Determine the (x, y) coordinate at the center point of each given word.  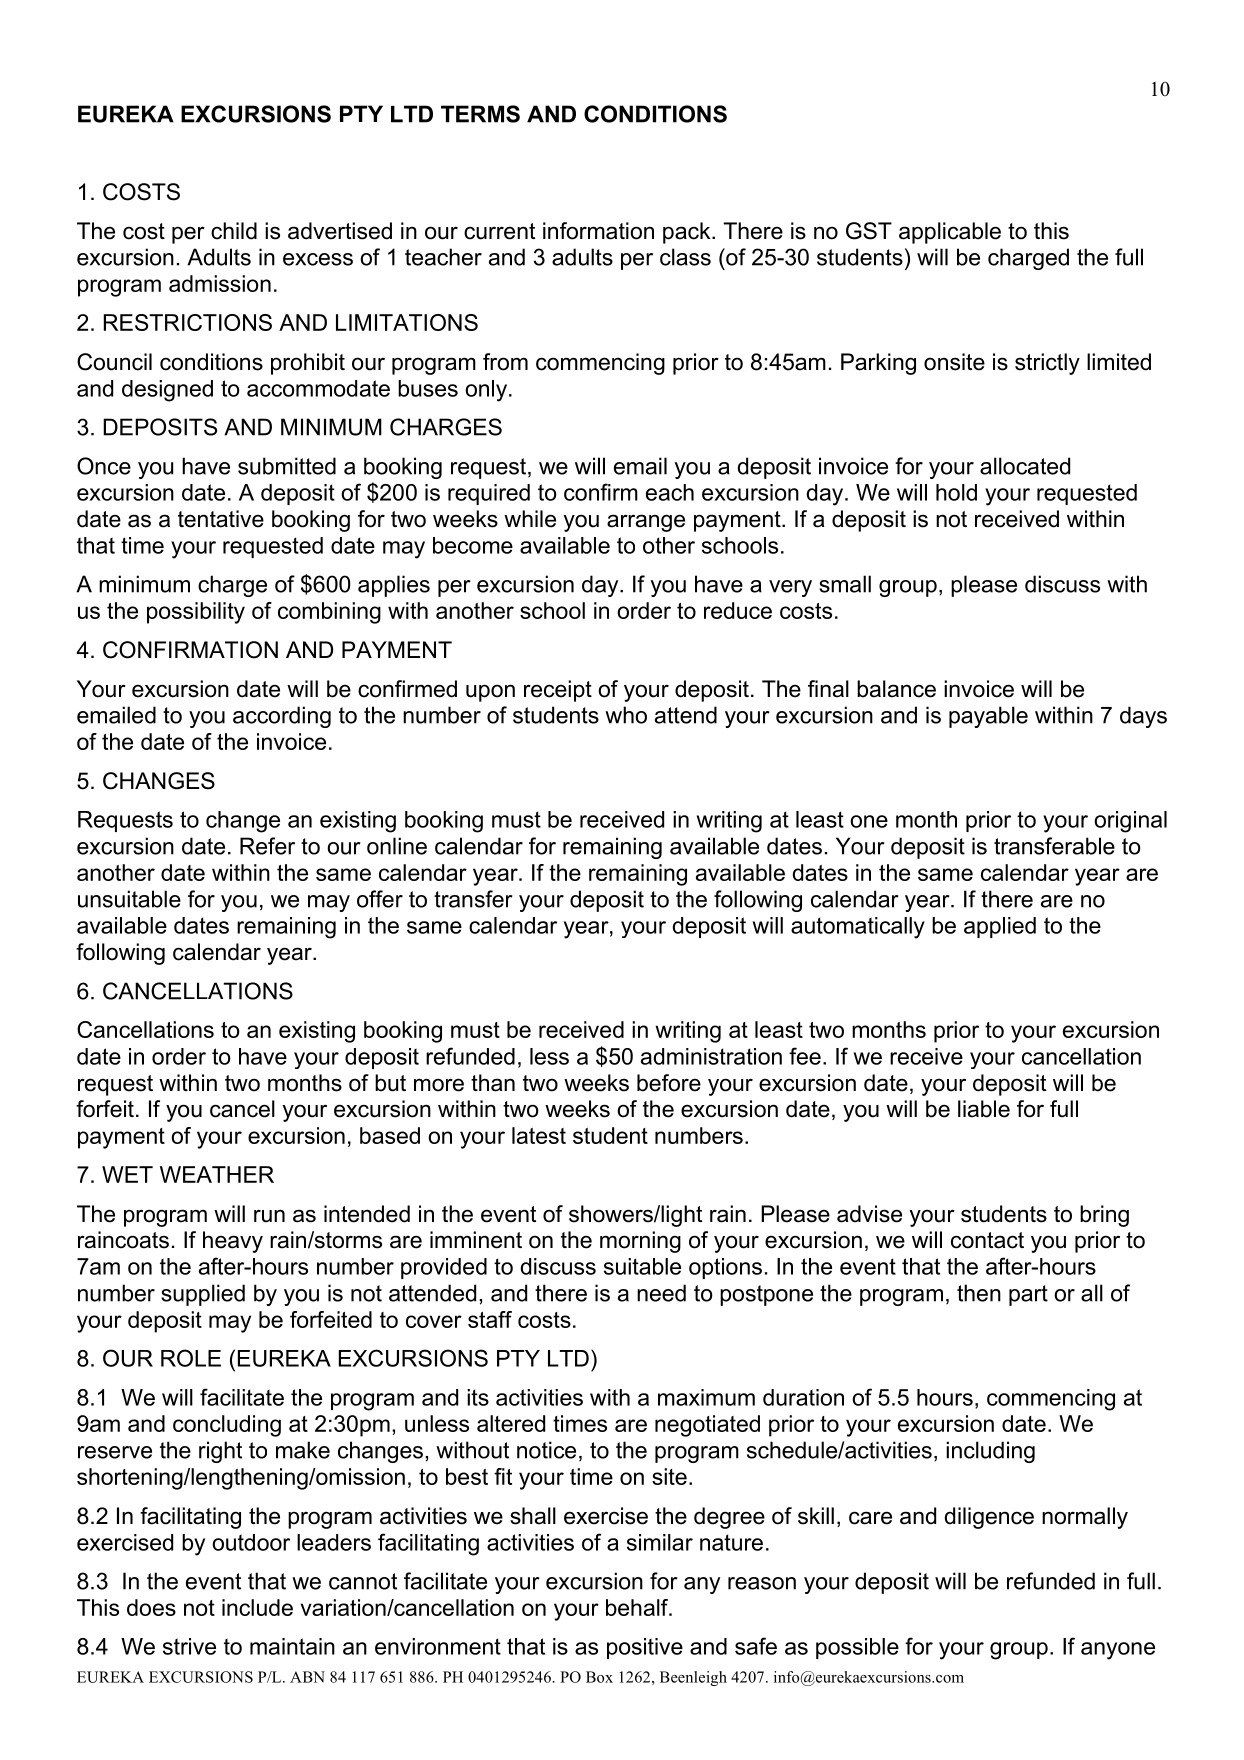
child (234, 231)
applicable (950, 233)
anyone (1118, 1651)
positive (645, 1648)
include (257, 1607)
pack (688, 233)
